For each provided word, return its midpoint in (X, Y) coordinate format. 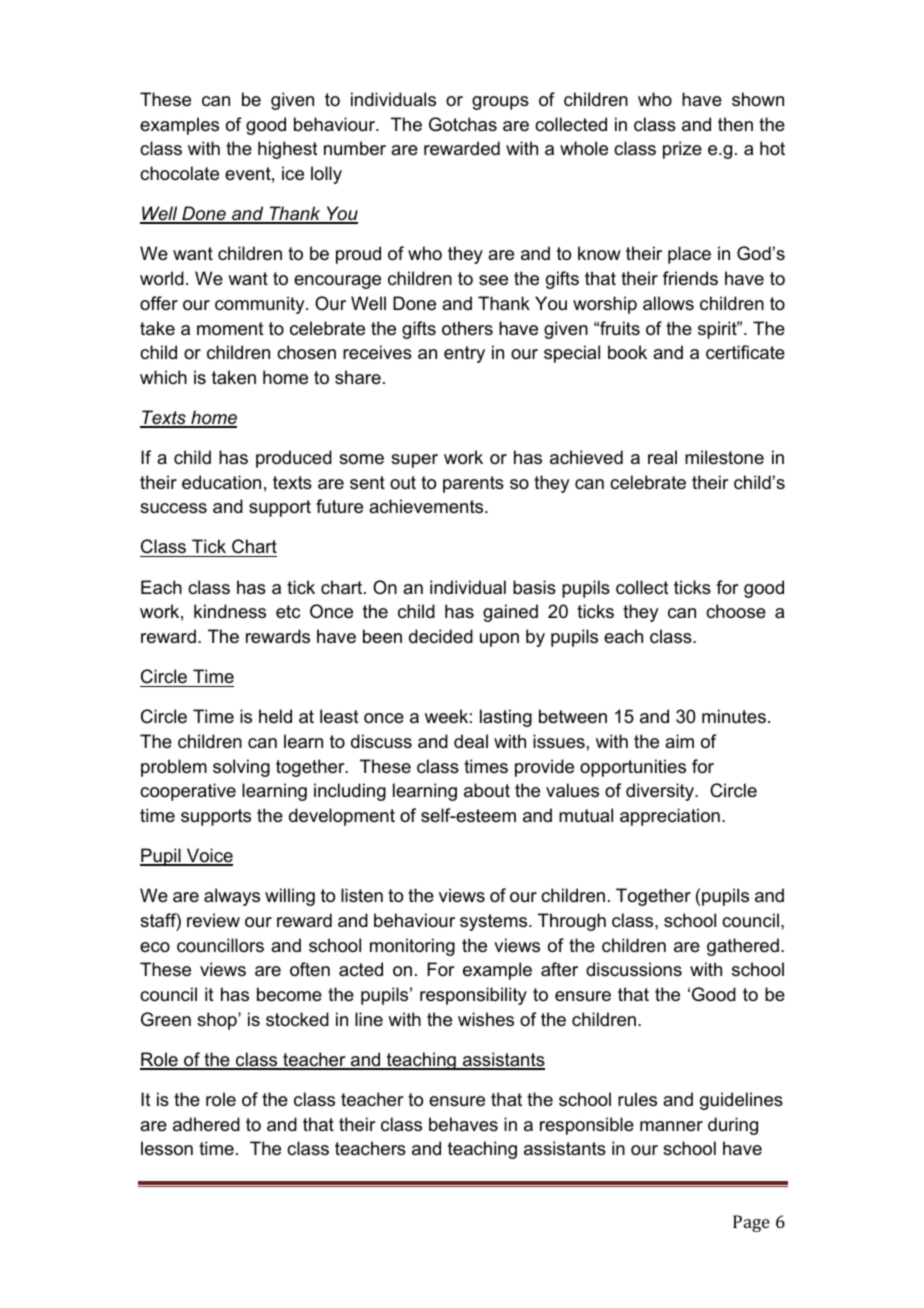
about (487, 790)
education (221, 482)
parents (473, 484)
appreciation (670, 817)
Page (751, 1223)
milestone (724, 457)
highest (288, 150)
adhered (206, 1124)
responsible (587, 1126)
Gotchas (463, 124)
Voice (208, 856)
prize (682, 150)
